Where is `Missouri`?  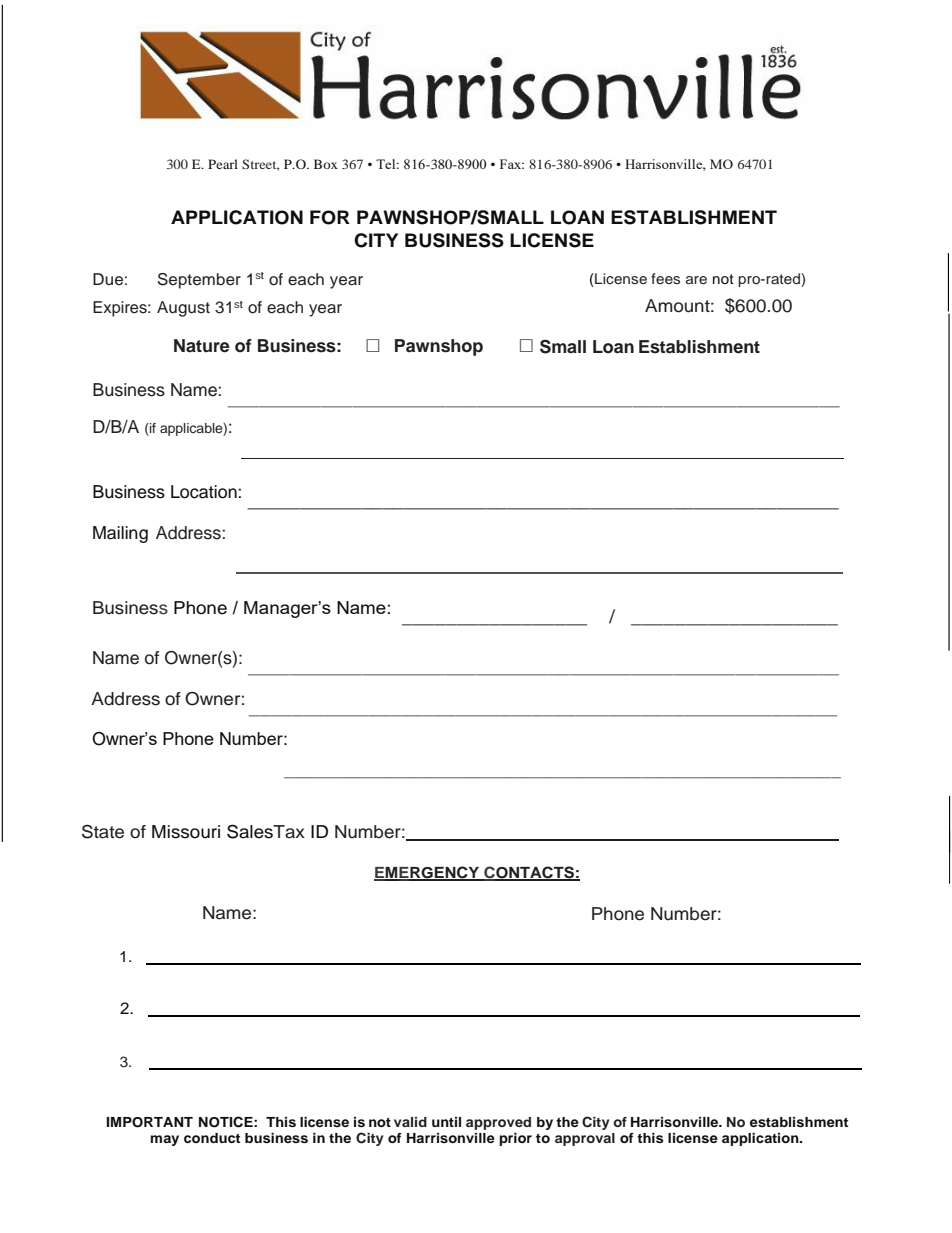 Missouri is located at coordinates (186, 832).
